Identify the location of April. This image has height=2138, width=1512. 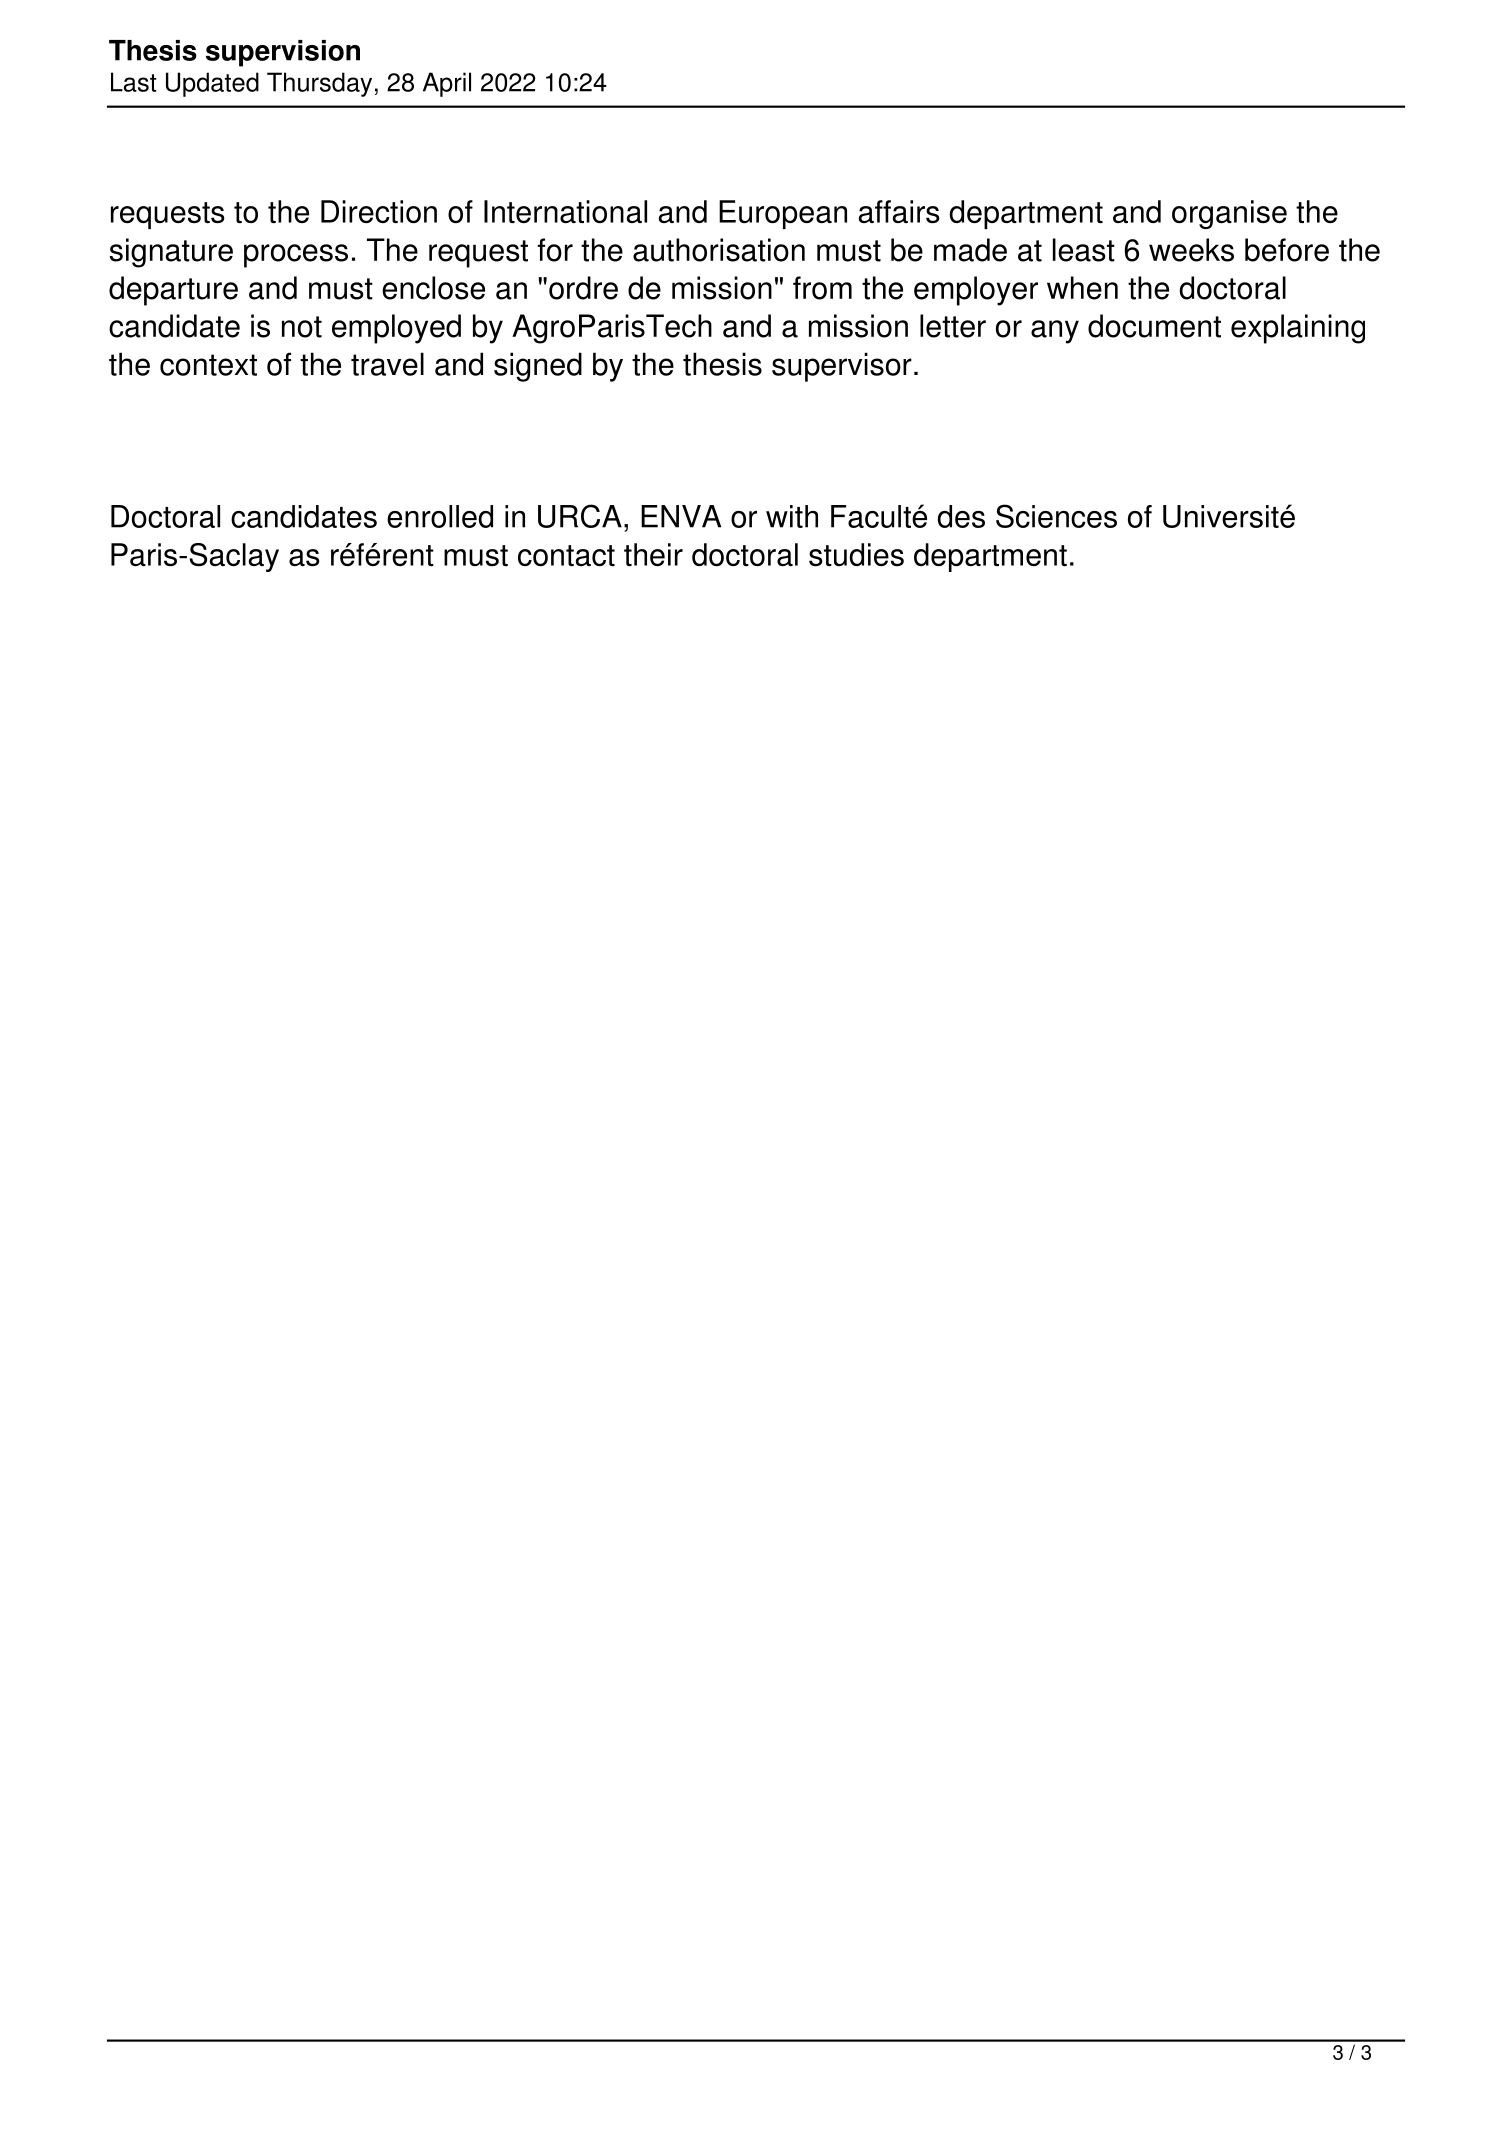
(447, 84).
